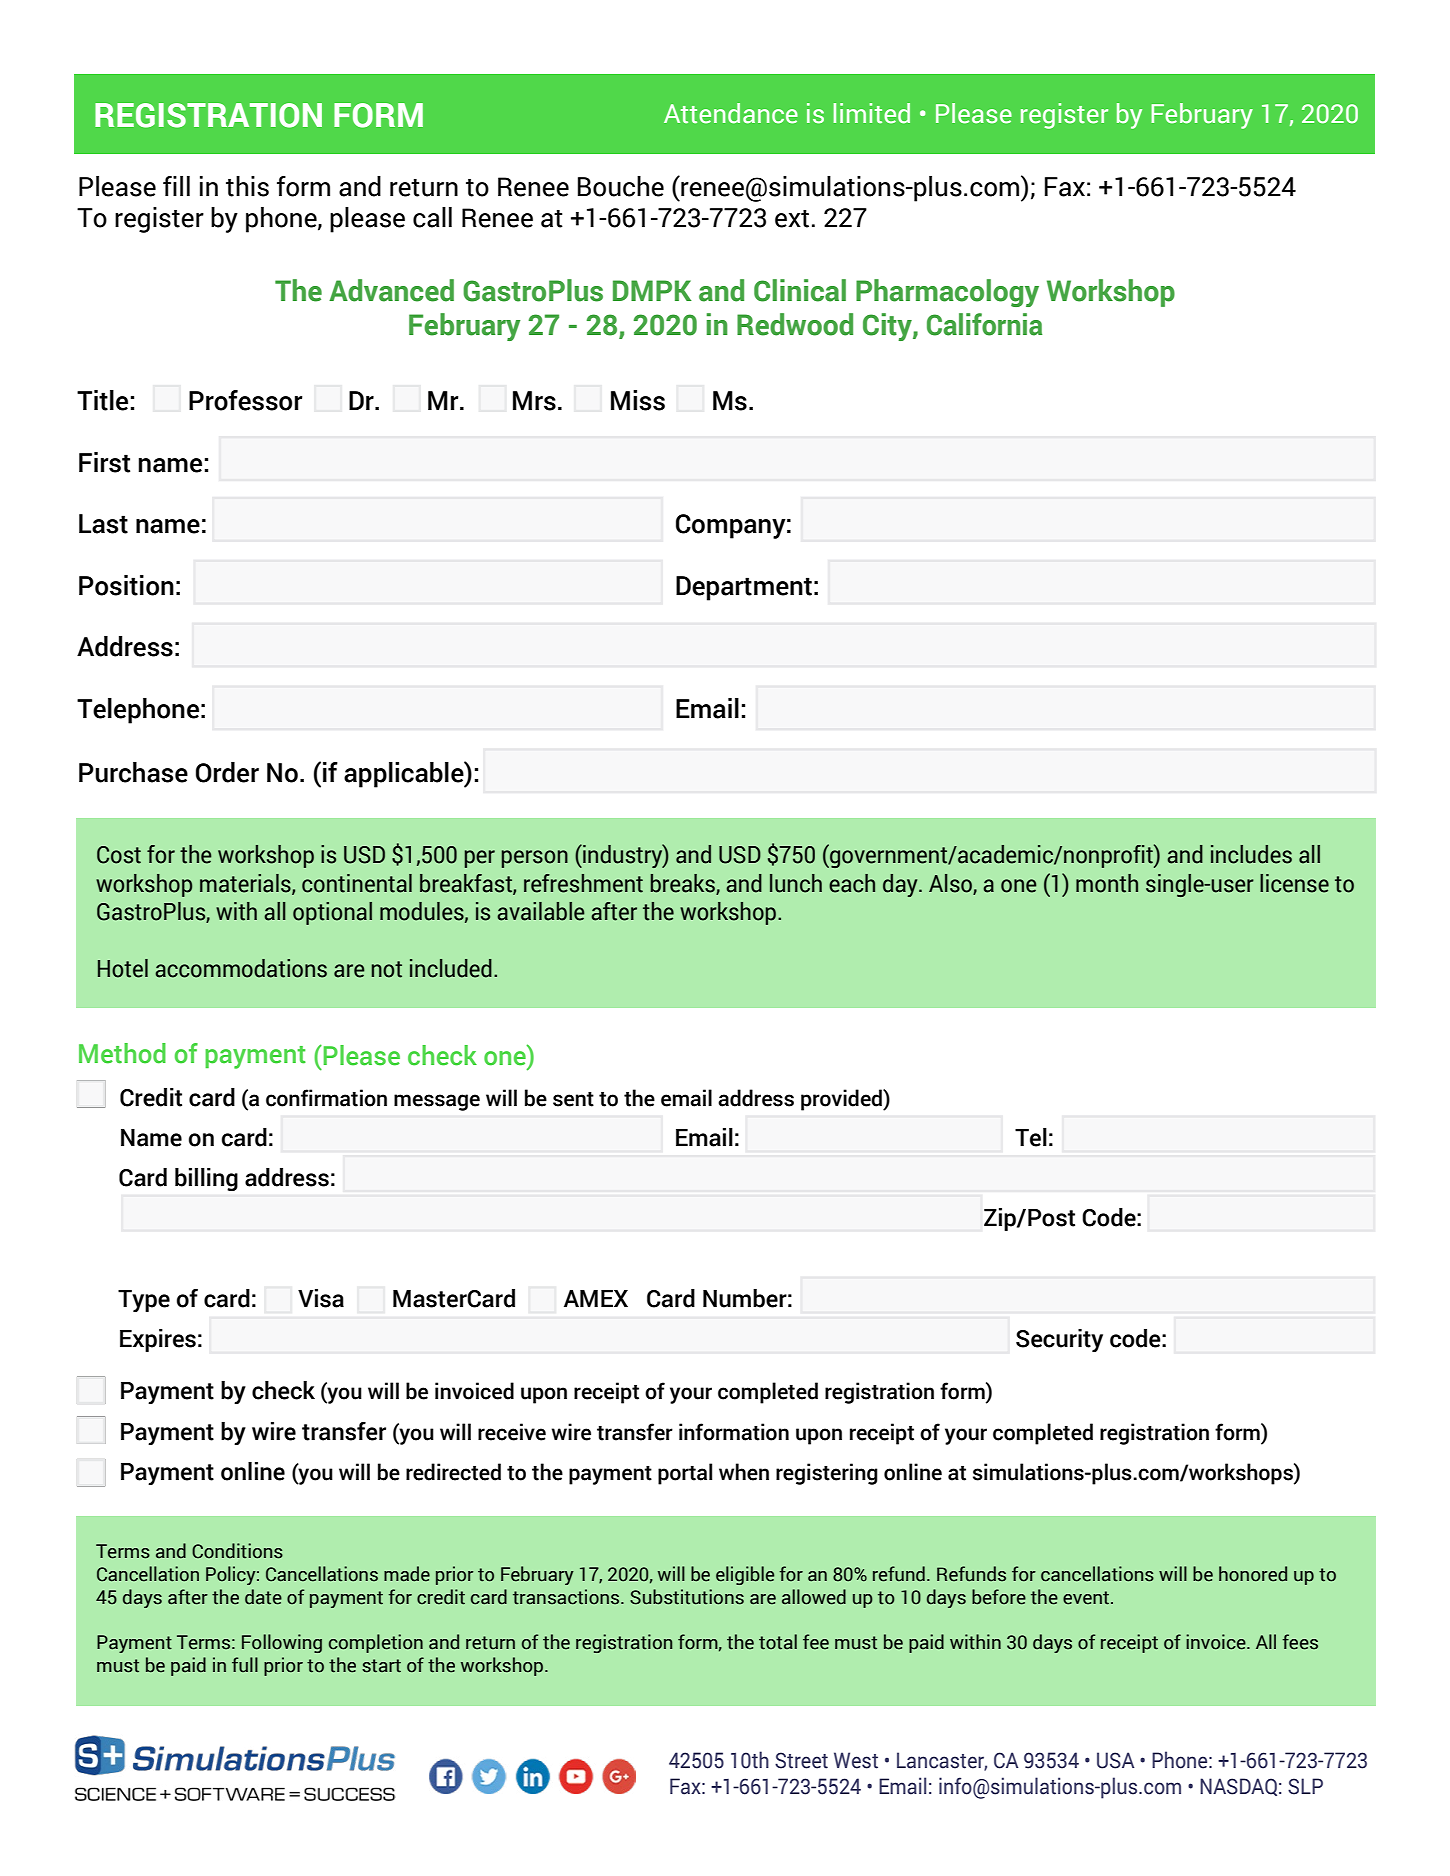 This image has height=1876, width=1450. I want to click on AMEX, so click(596, 1298).
